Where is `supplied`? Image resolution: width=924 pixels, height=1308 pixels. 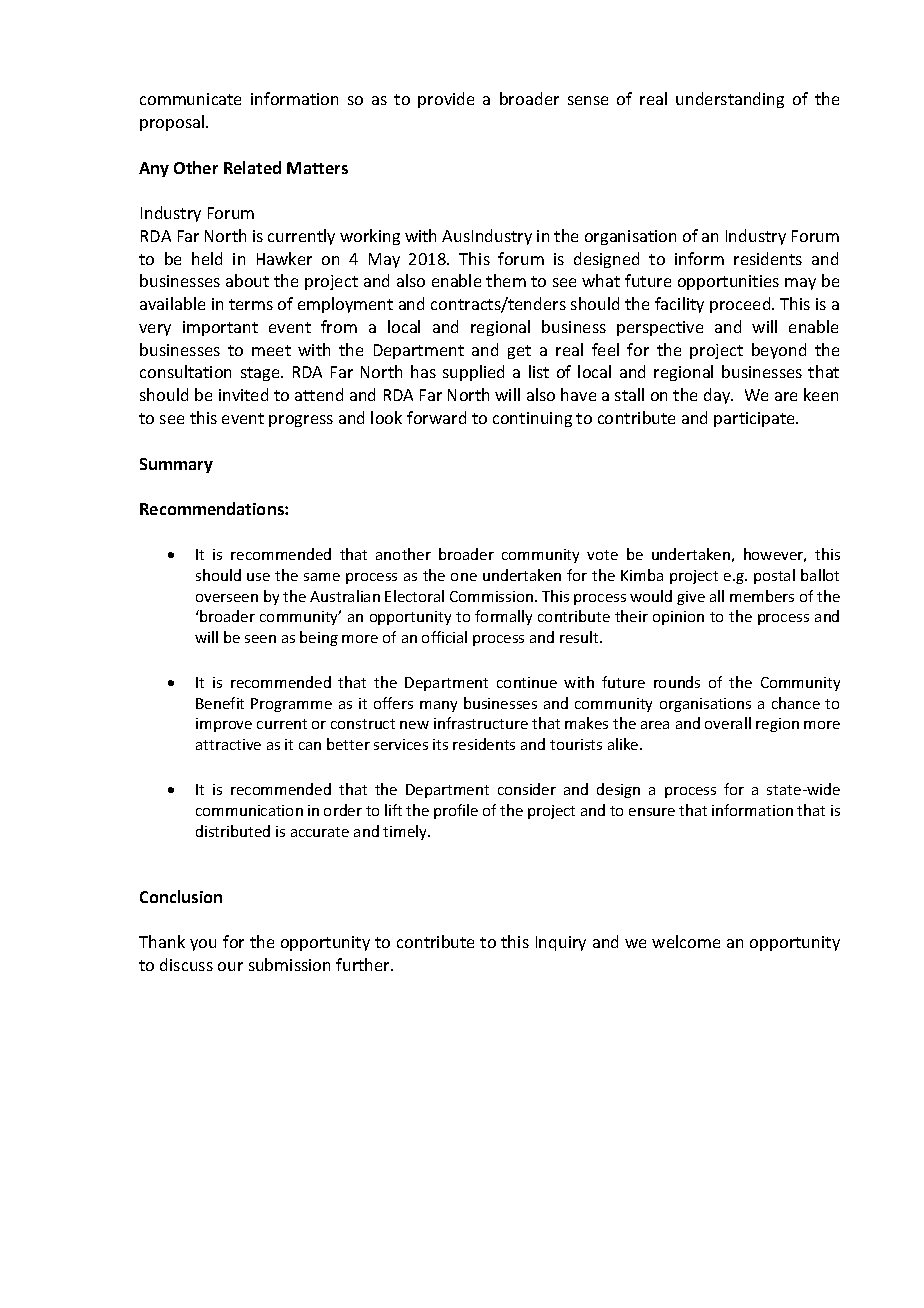
supplied is located at coordinates (473, 373).
